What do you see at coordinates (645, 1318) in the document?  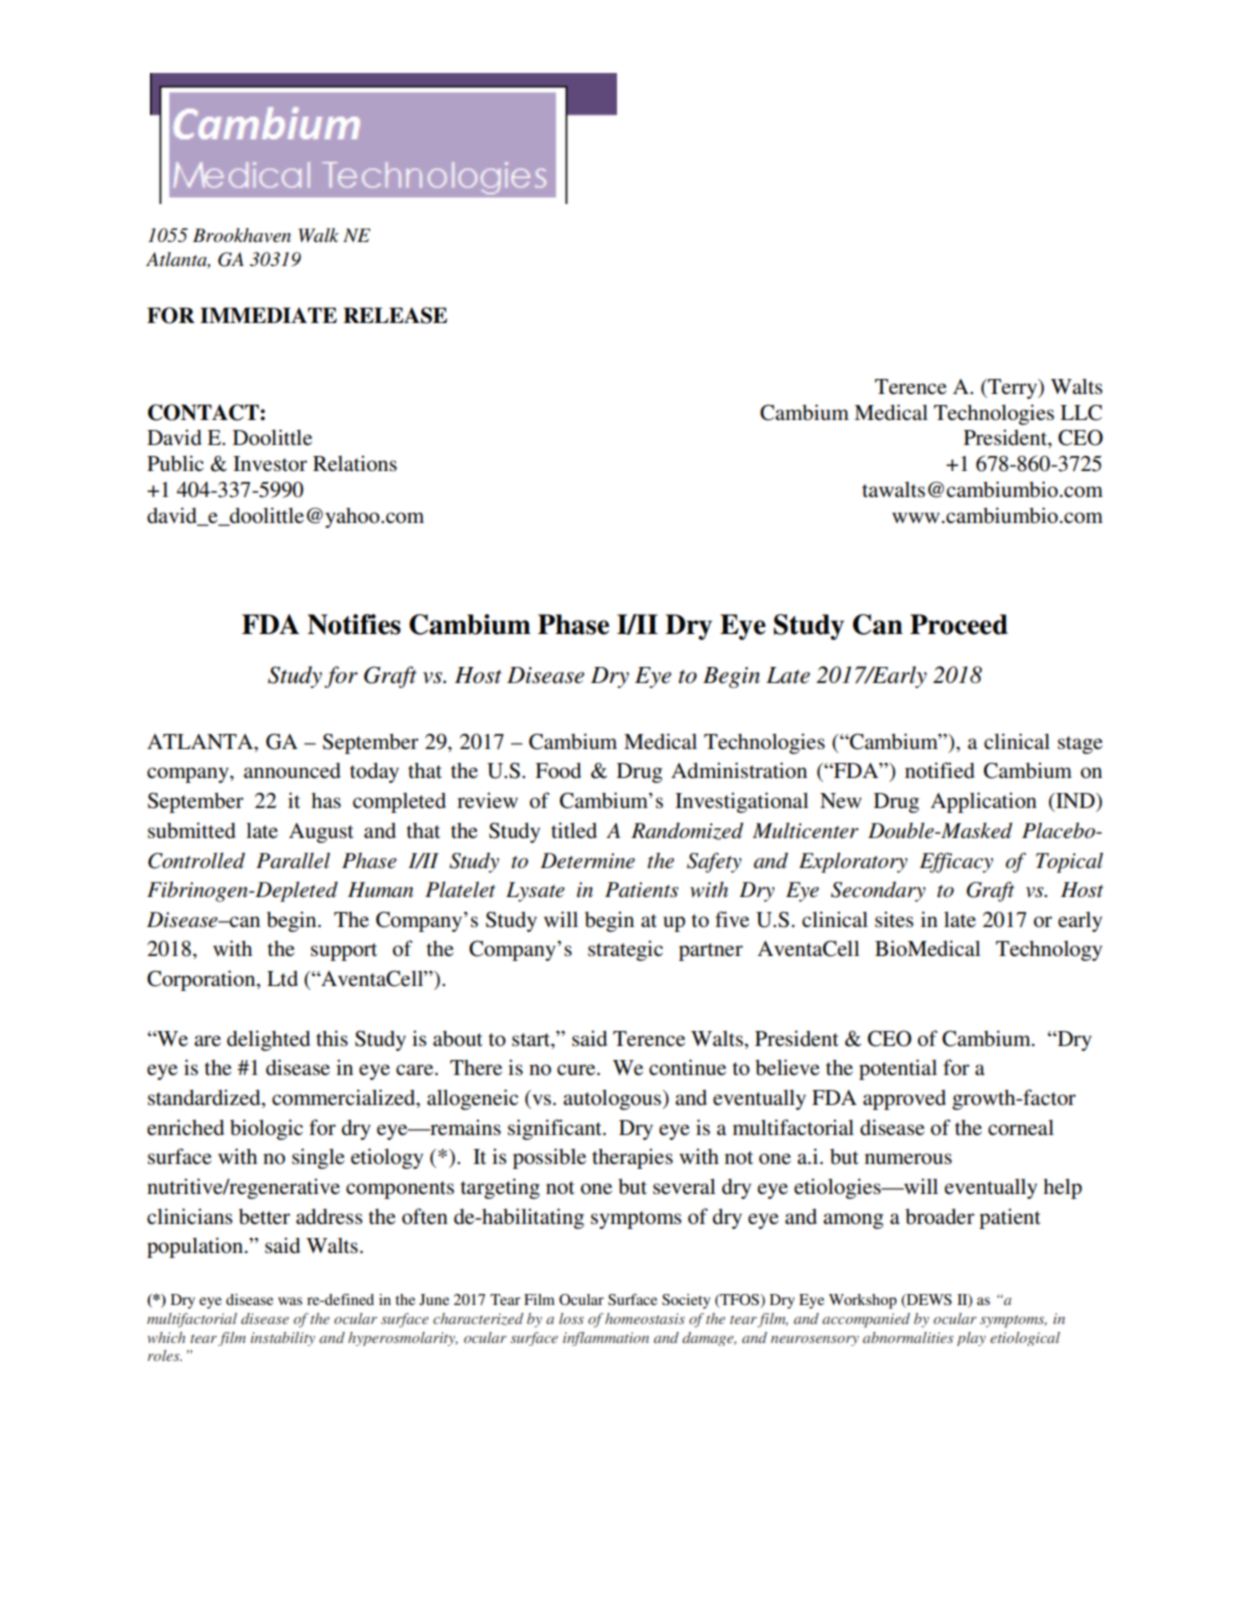 I see `homeostasis` at bounding box center [645, 1318].
